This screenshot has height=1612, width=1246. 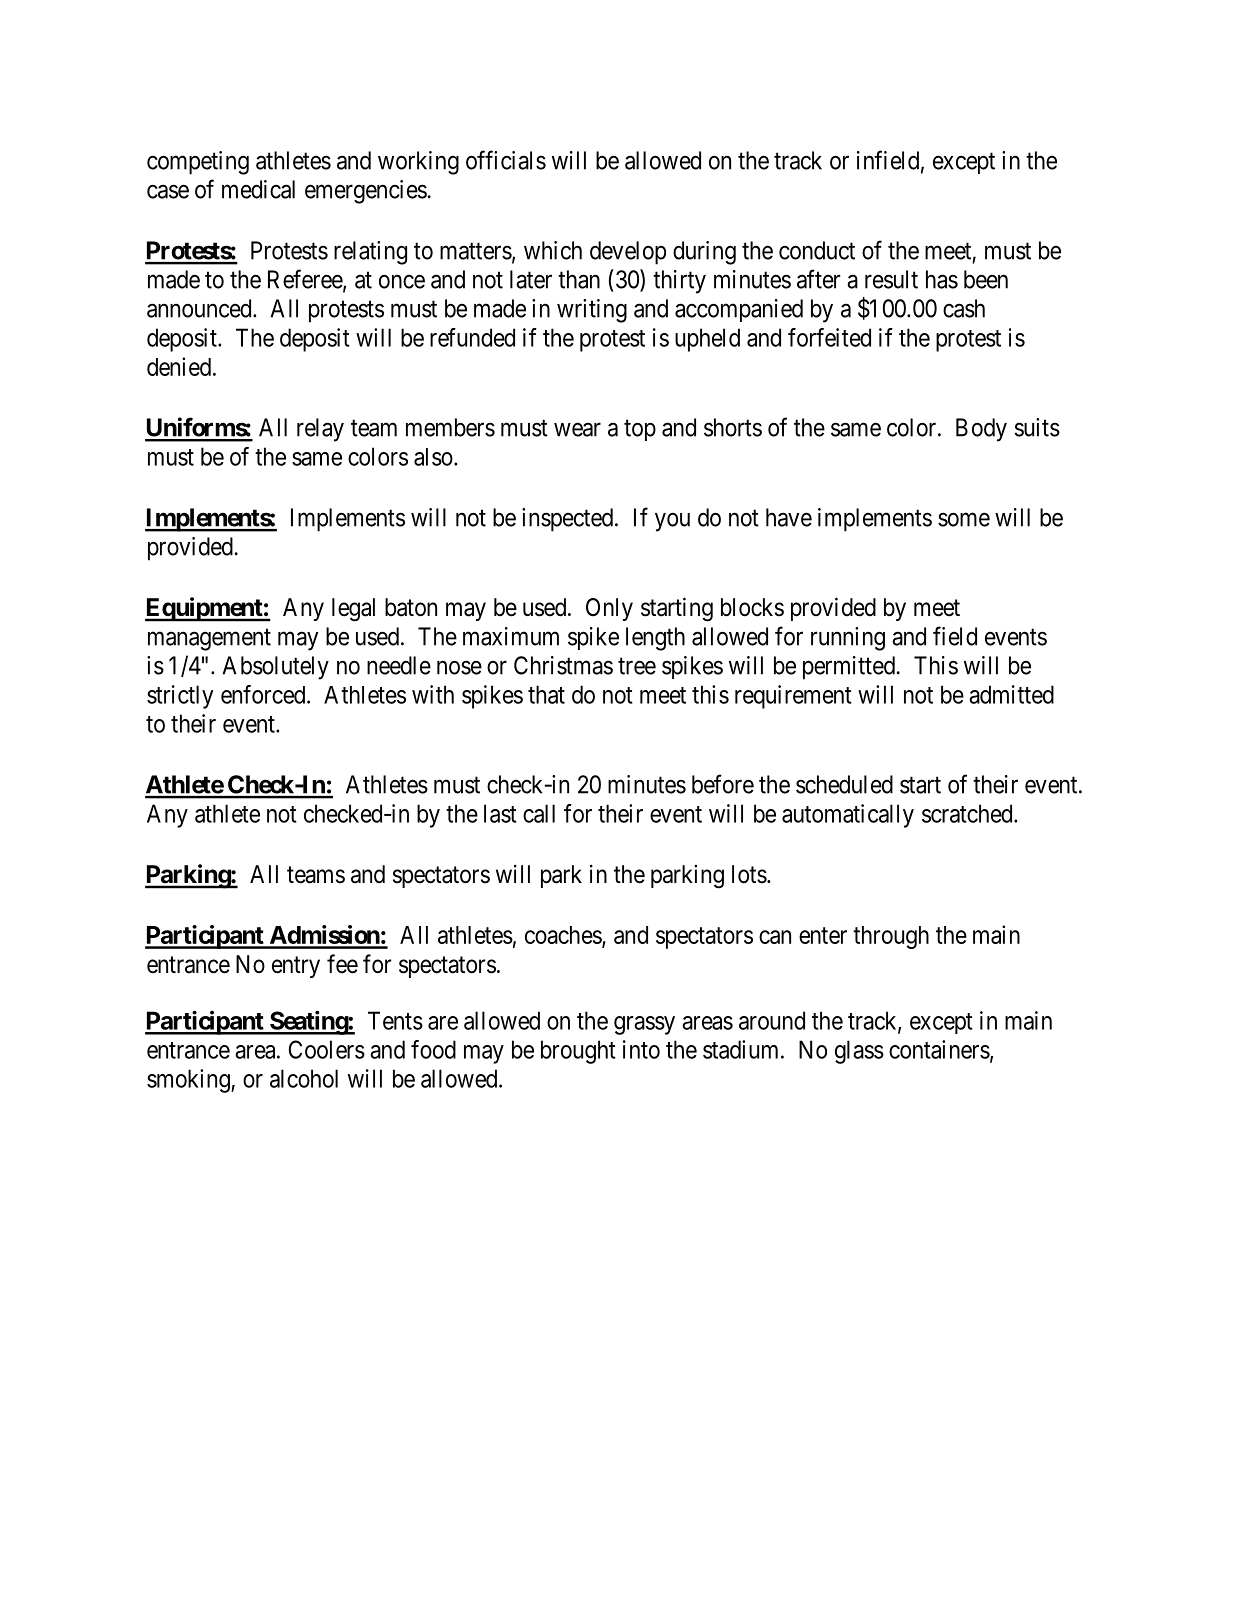 What do you see at coordinates (327, 1049) in the screenshot?
I see `Coolers` at bounding box center [327, 1049].
